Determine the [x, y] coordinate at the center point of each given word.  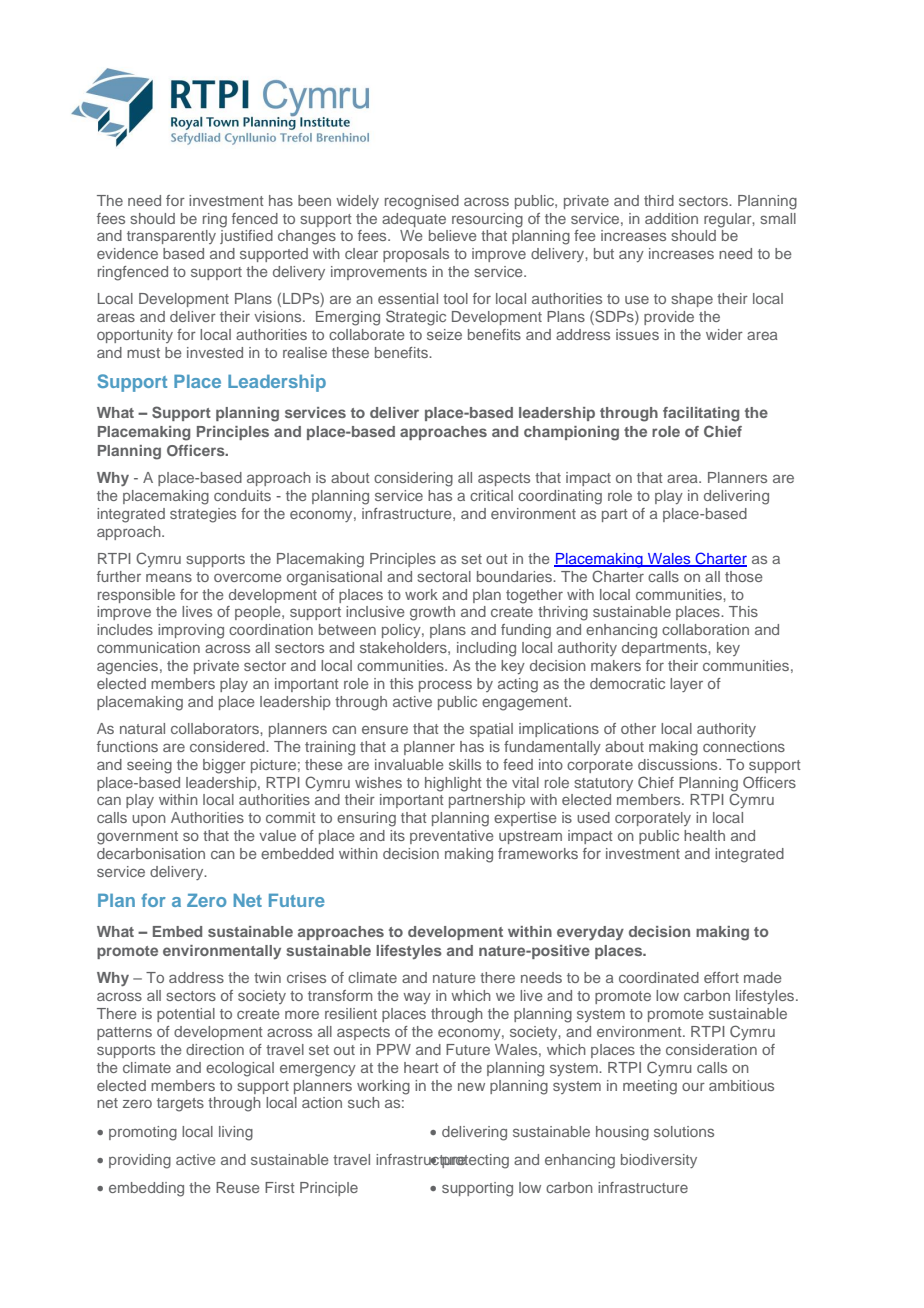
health [704, 835]
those [744, 576]
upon [149, 820]
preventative [452, 837]
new [471, 1086]
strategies [203, 515]
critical [491, 495]
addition [671, 218]
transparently [171, 237]
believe [453, 235]
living [236, 1133]
